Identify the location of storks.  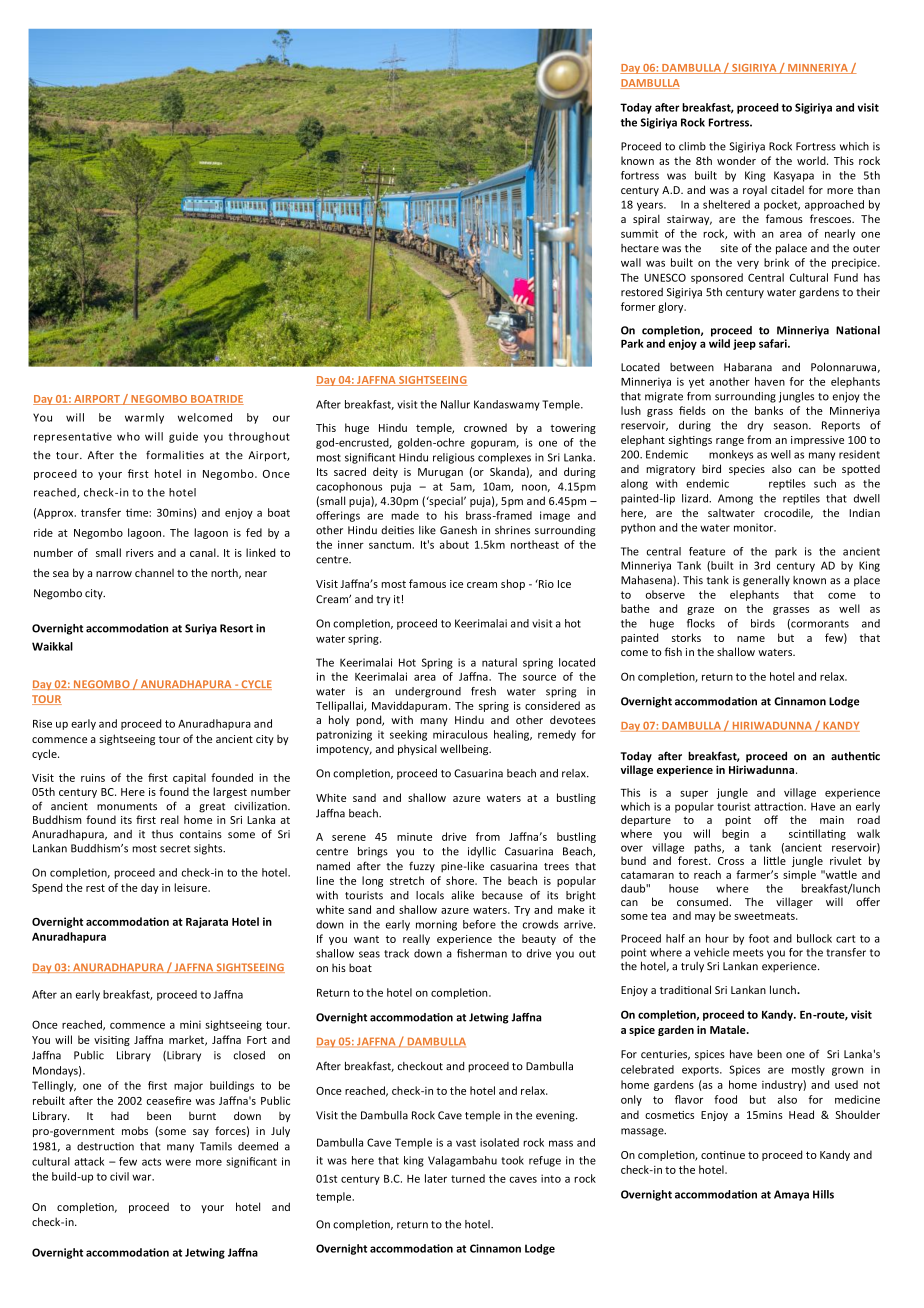
(686, 637).
